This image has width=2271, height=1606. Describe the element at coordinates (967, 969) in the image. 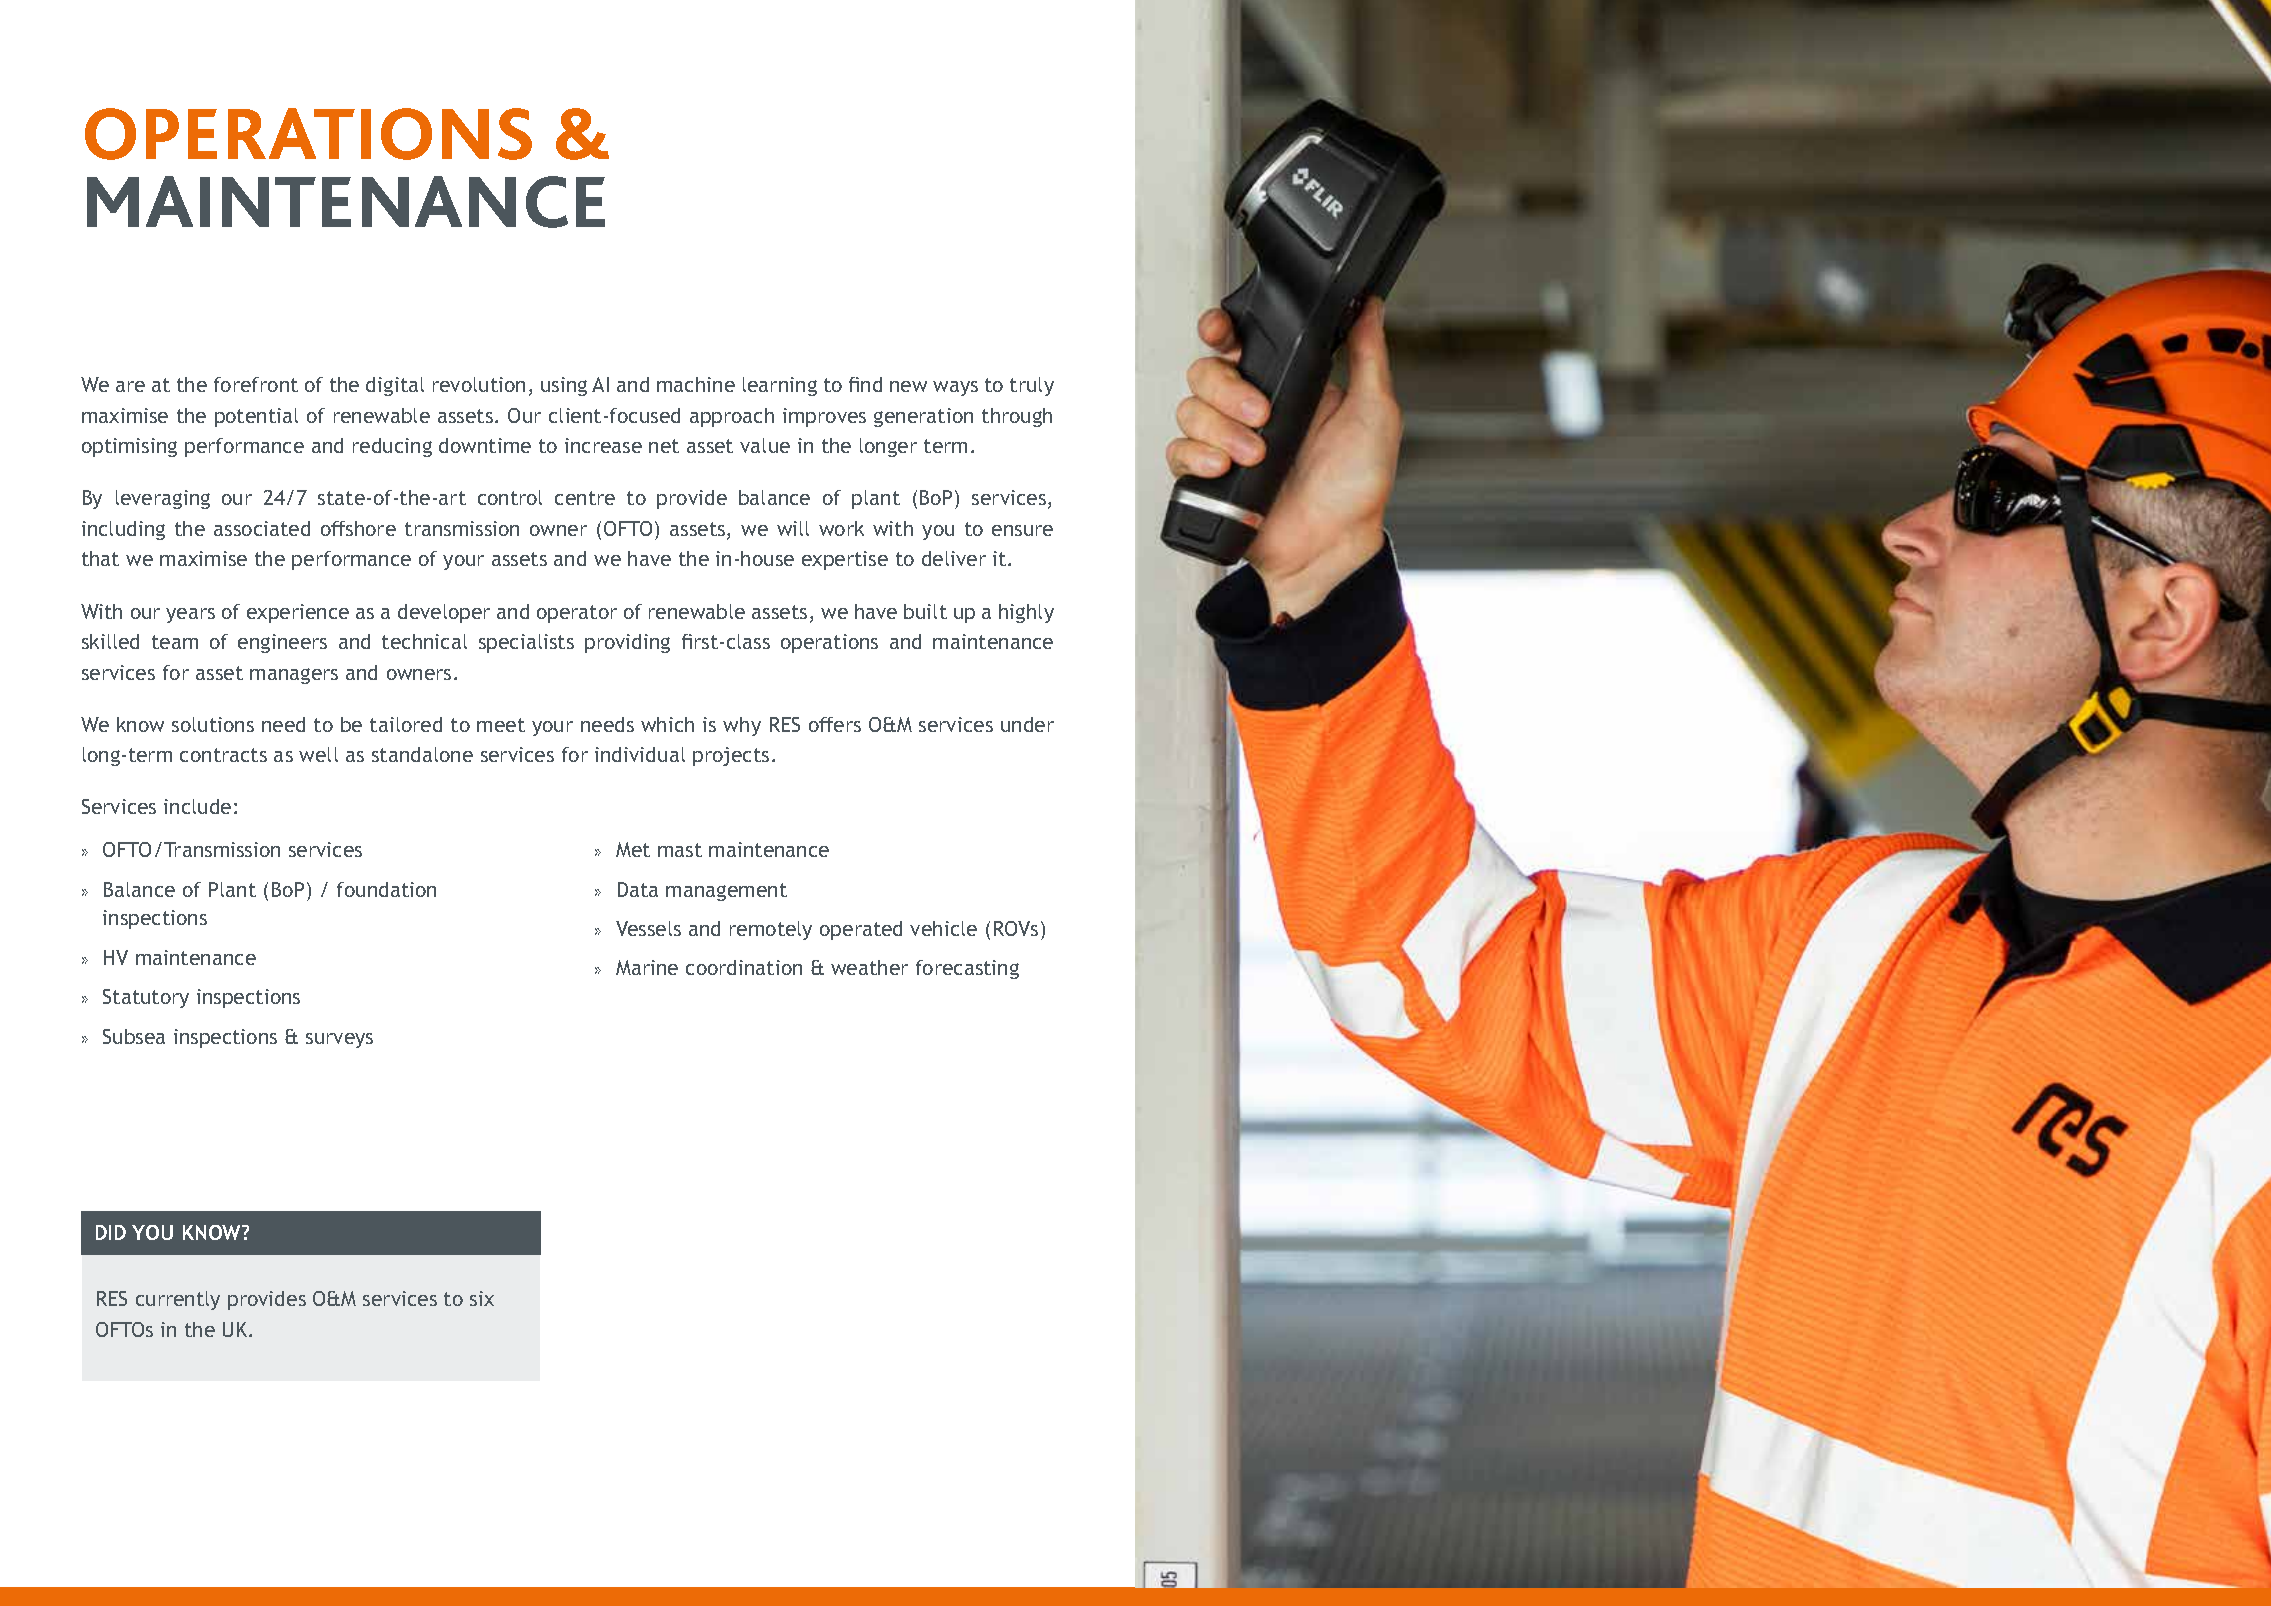

I see `forecasting` at that location.
